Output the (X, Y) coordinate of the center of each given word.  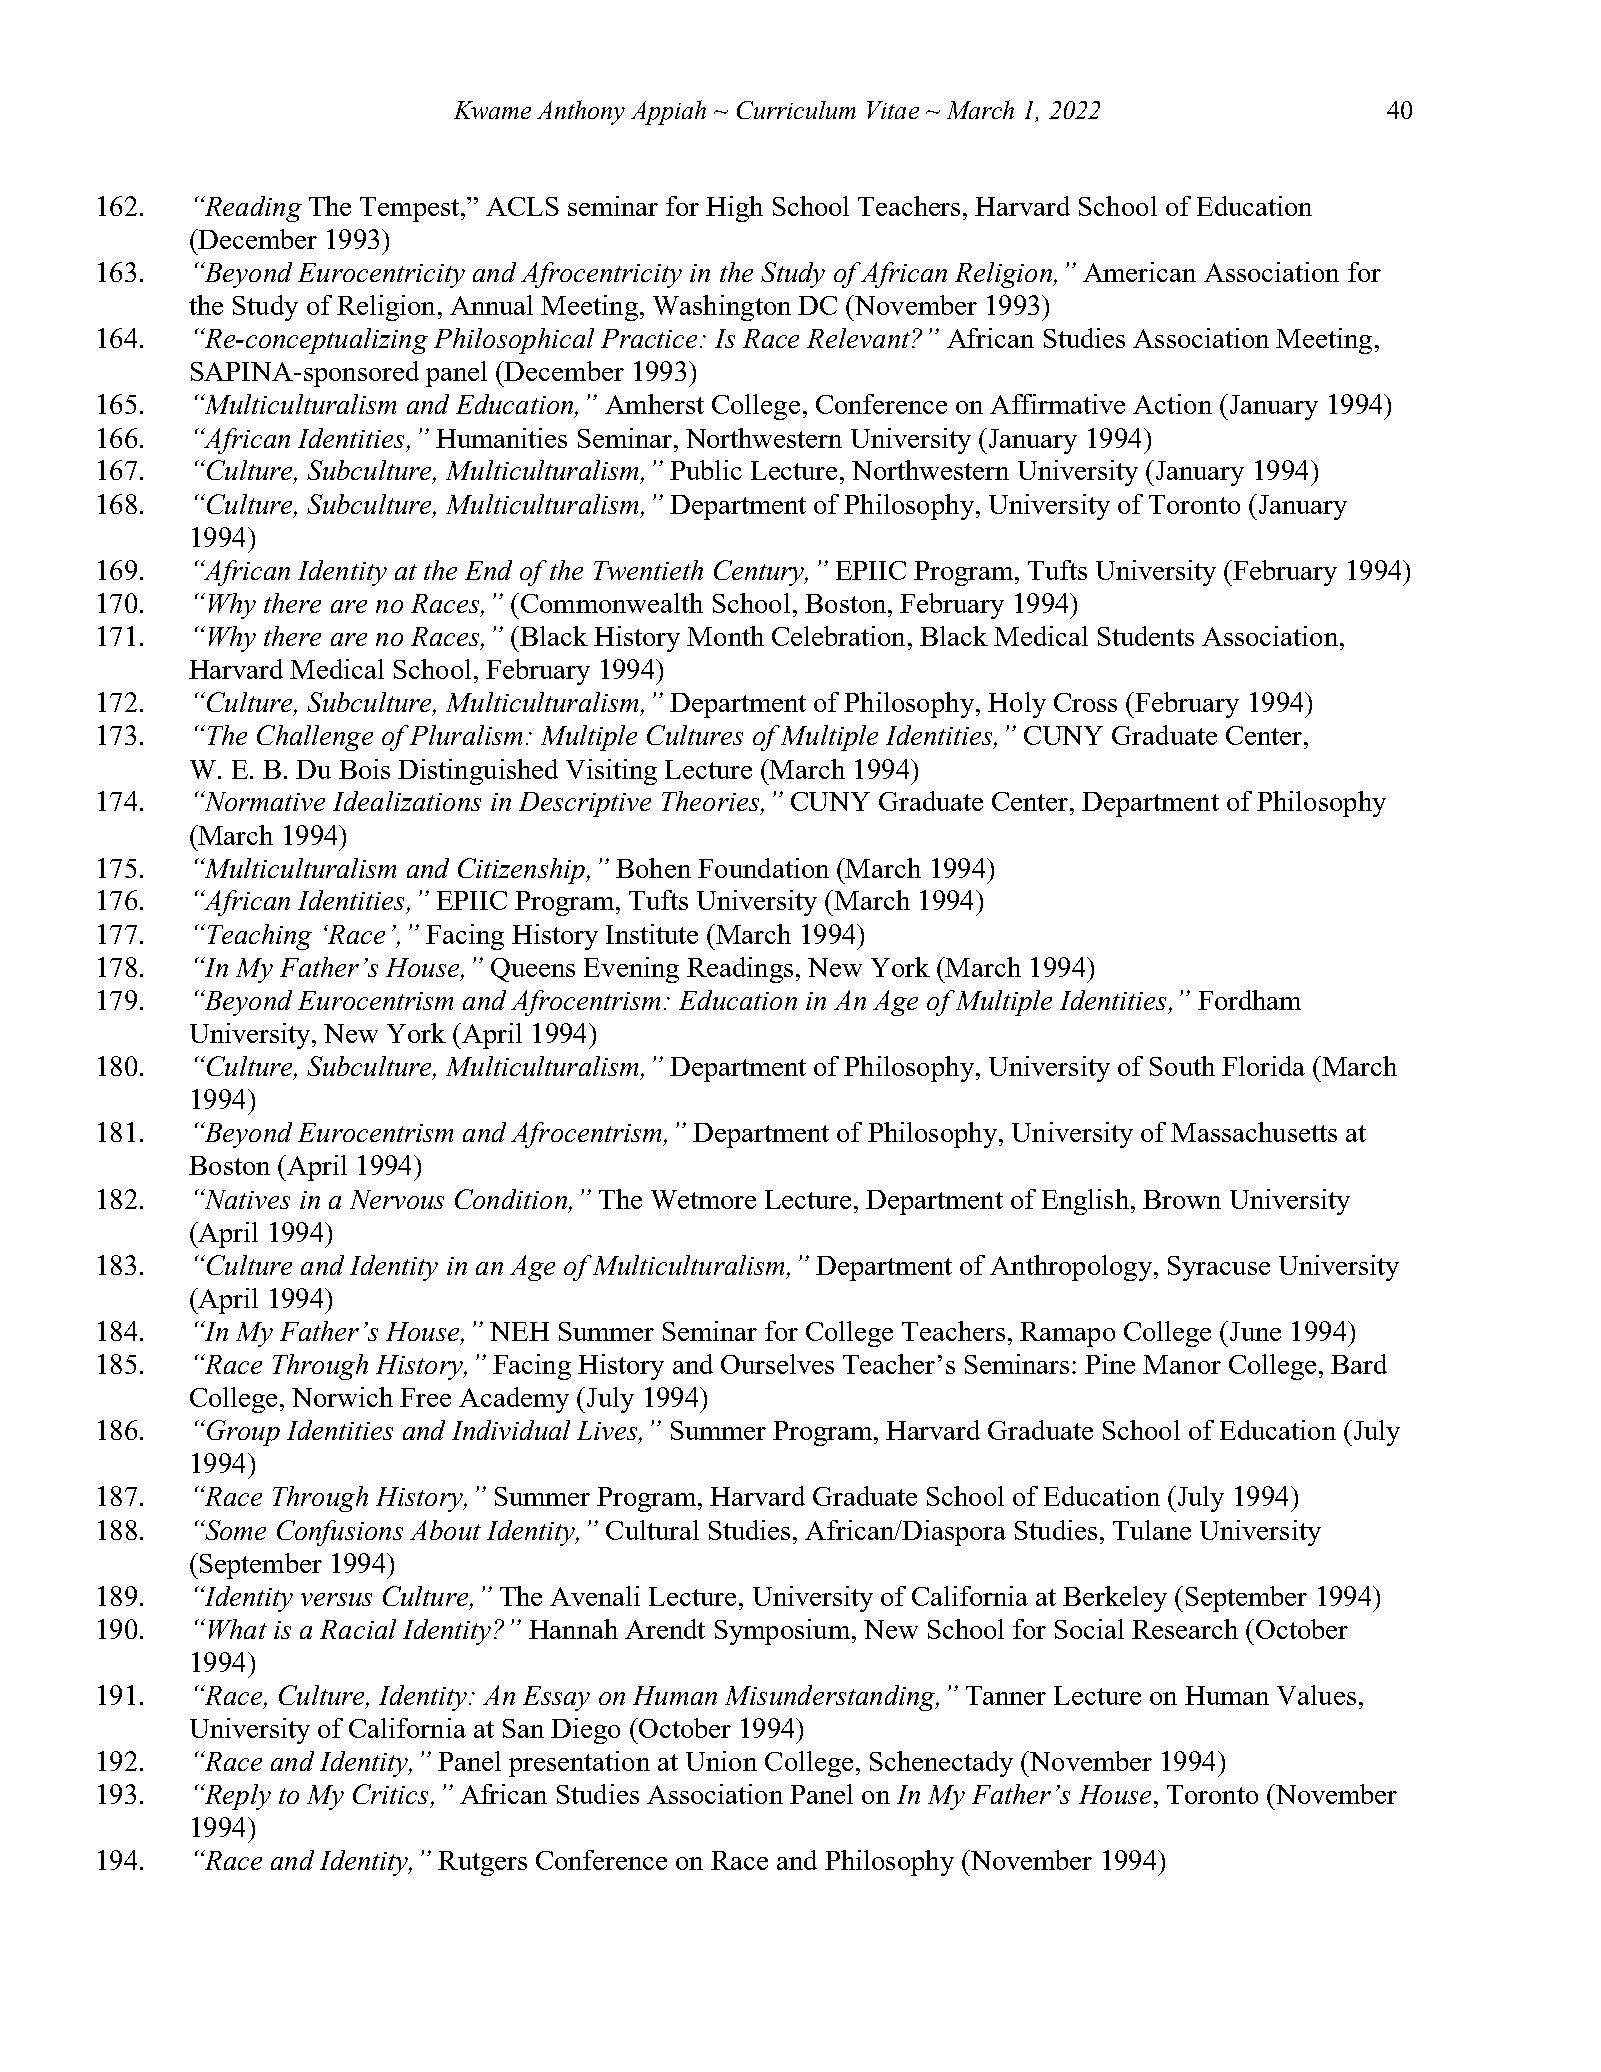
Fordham (1249, 1000)
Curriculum (796, 110)
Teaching (260, 937)
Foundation (763, 868)
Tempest (411, 209)
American (1139, 272)
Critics (390, 1794)
